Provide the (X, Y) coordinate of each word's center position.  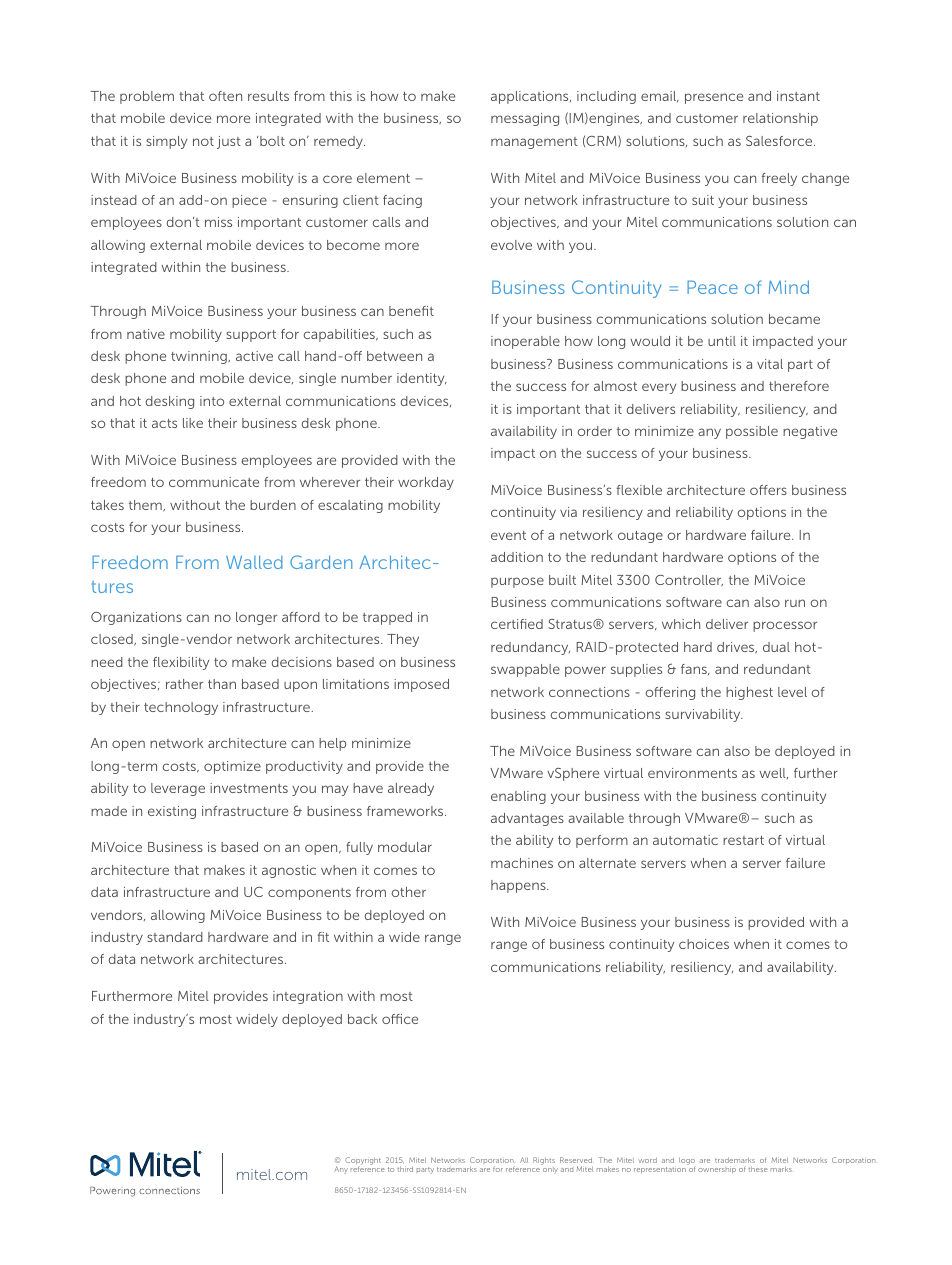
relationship (780, 119)
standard (175, 937)
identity (422, 379)
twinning (200, 357)
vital (770, 364)
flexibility (181, 663)
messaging (525, 119)
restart (743, 840)
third (405, 1169)
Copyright (363, 1162)
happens (519, 886)
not (203, 141)
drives (737, 647)
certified (517, 624)
